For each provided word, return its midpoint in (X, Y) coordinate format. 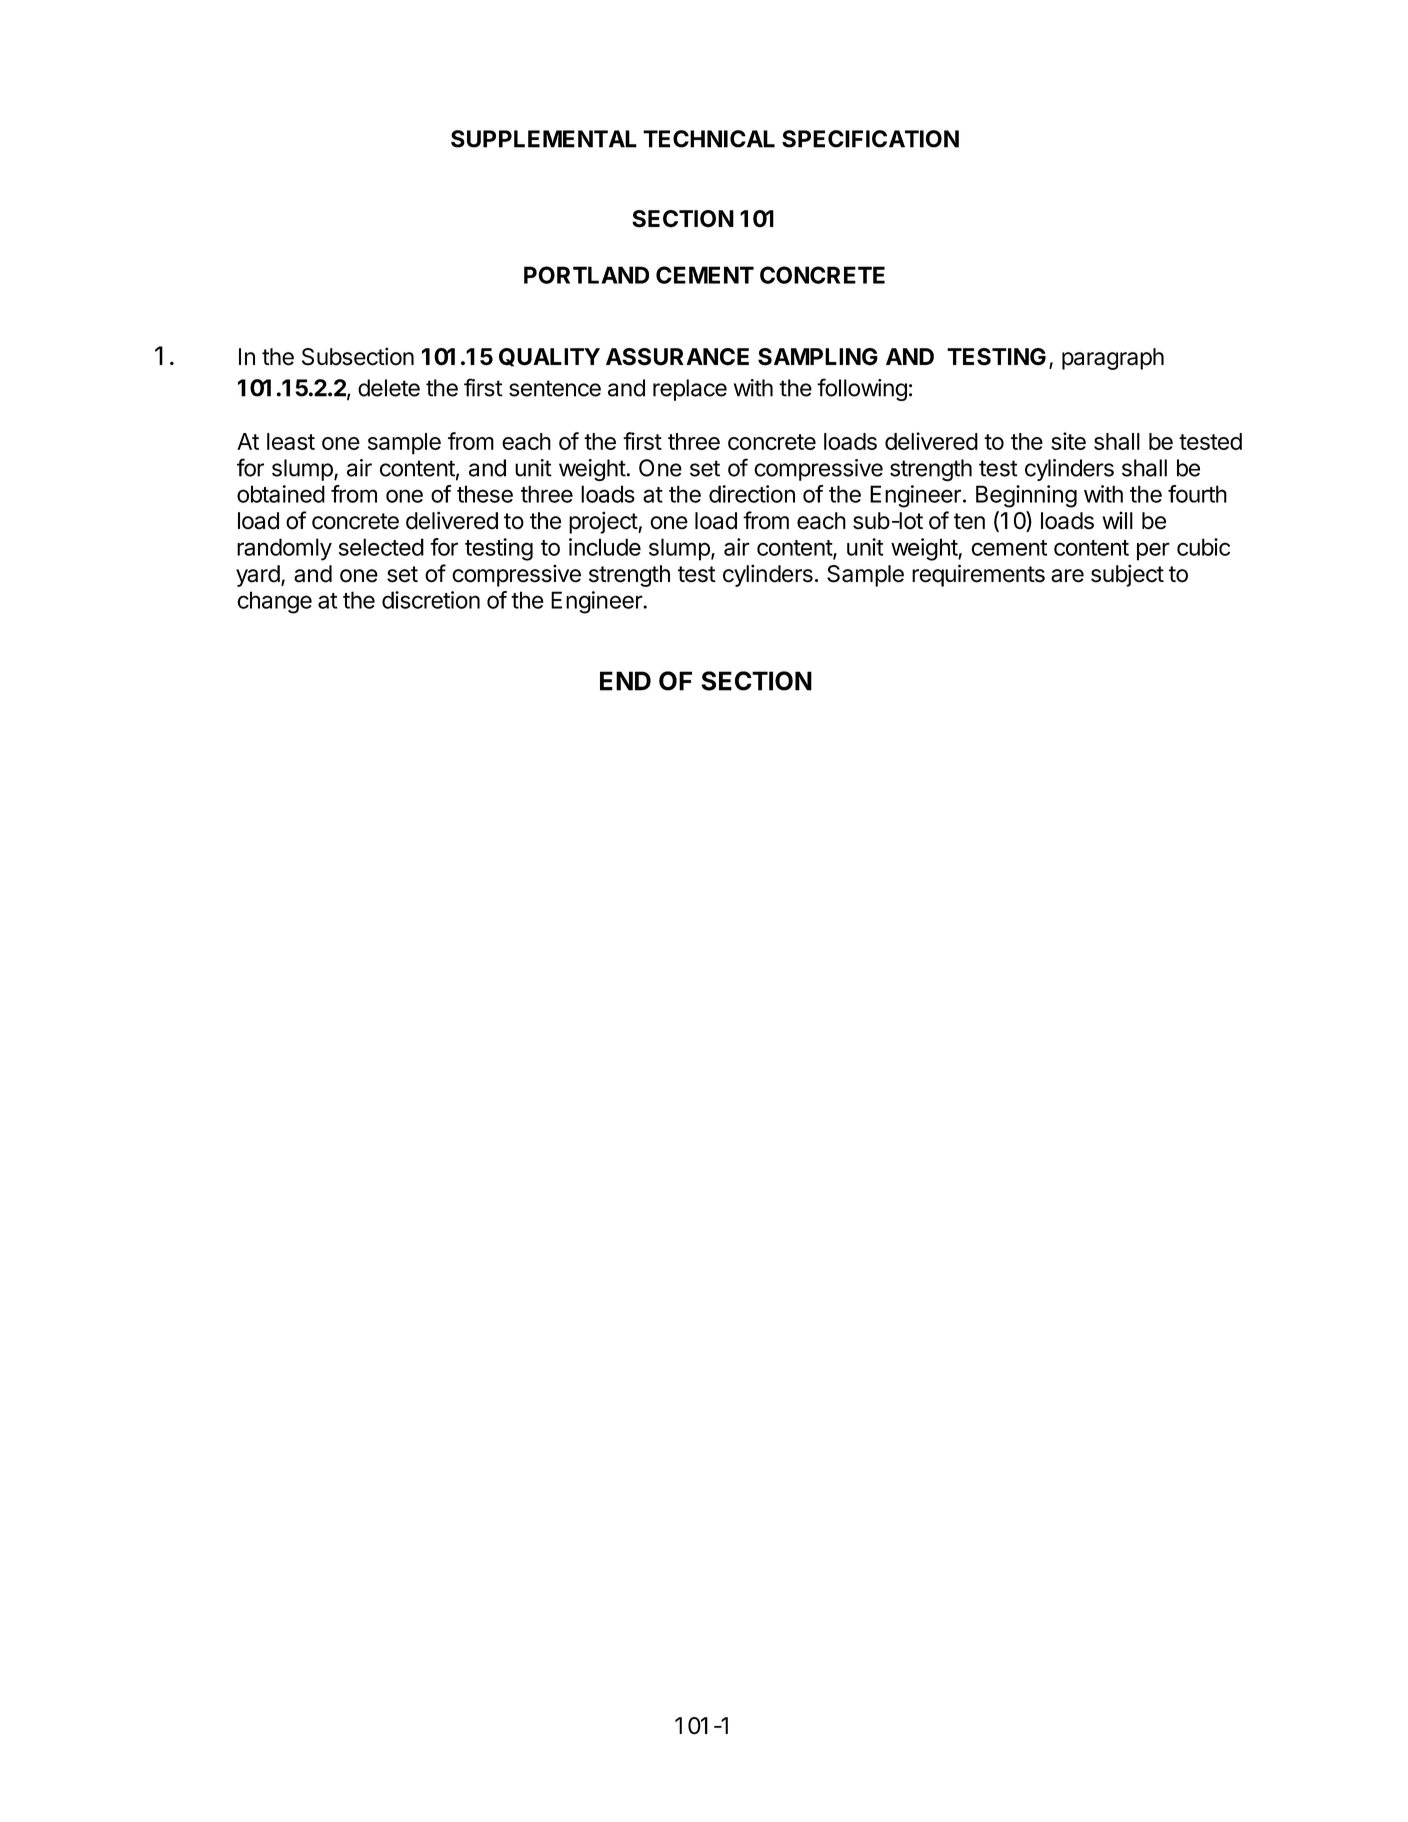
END (625, 681)
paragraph (1113, 359)
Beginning (1026, 496)
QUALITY (549, 357)
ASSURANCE (677, 357)
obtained (281, 494)
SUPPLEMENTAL (544, 139)
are (1067, 576)
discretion (431, 600)
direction (752, 494)
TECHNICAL (709, 139)
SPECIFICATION (870, 139)
